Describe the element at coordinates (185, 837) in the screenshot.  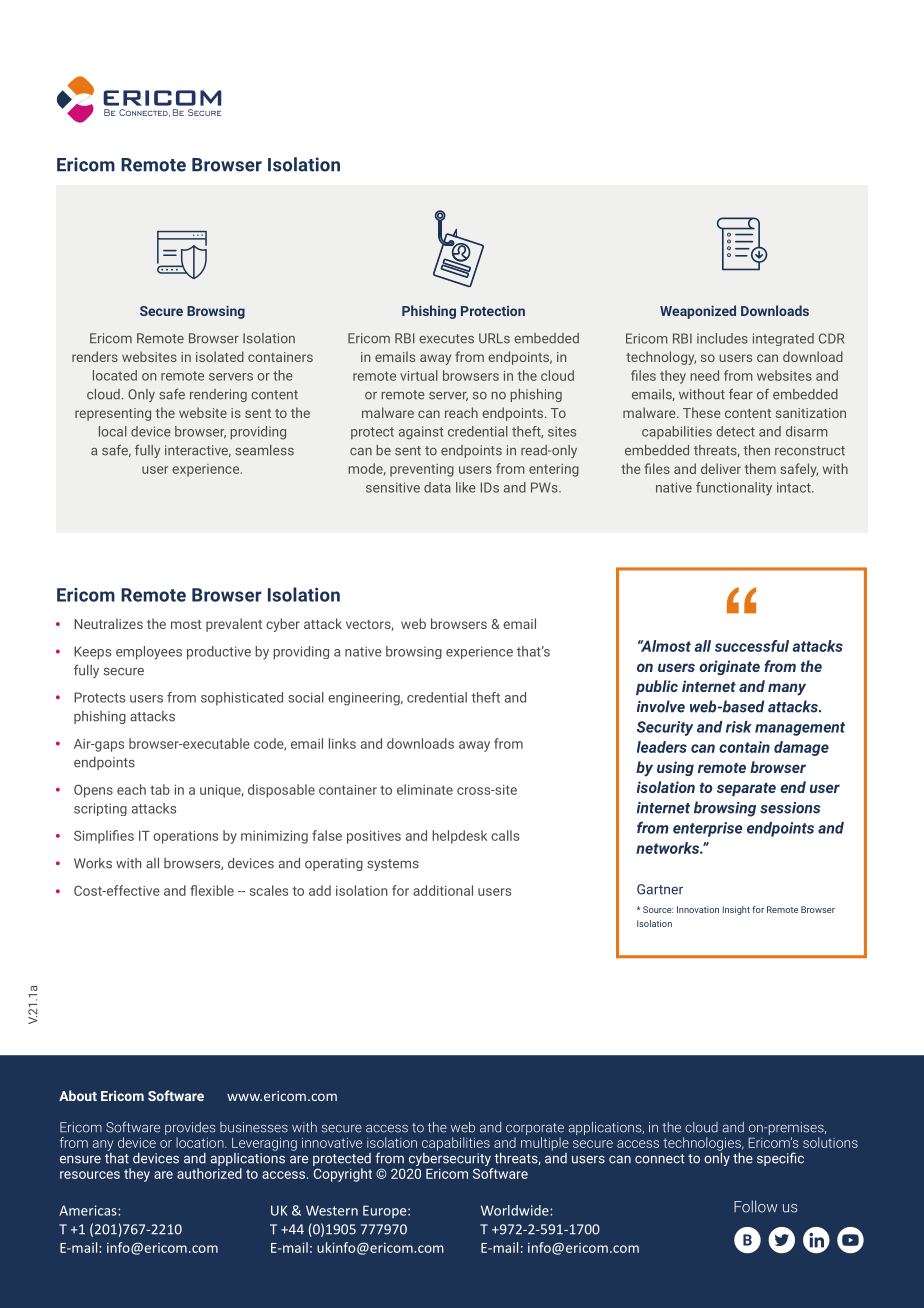
I see `operations` at that location.
